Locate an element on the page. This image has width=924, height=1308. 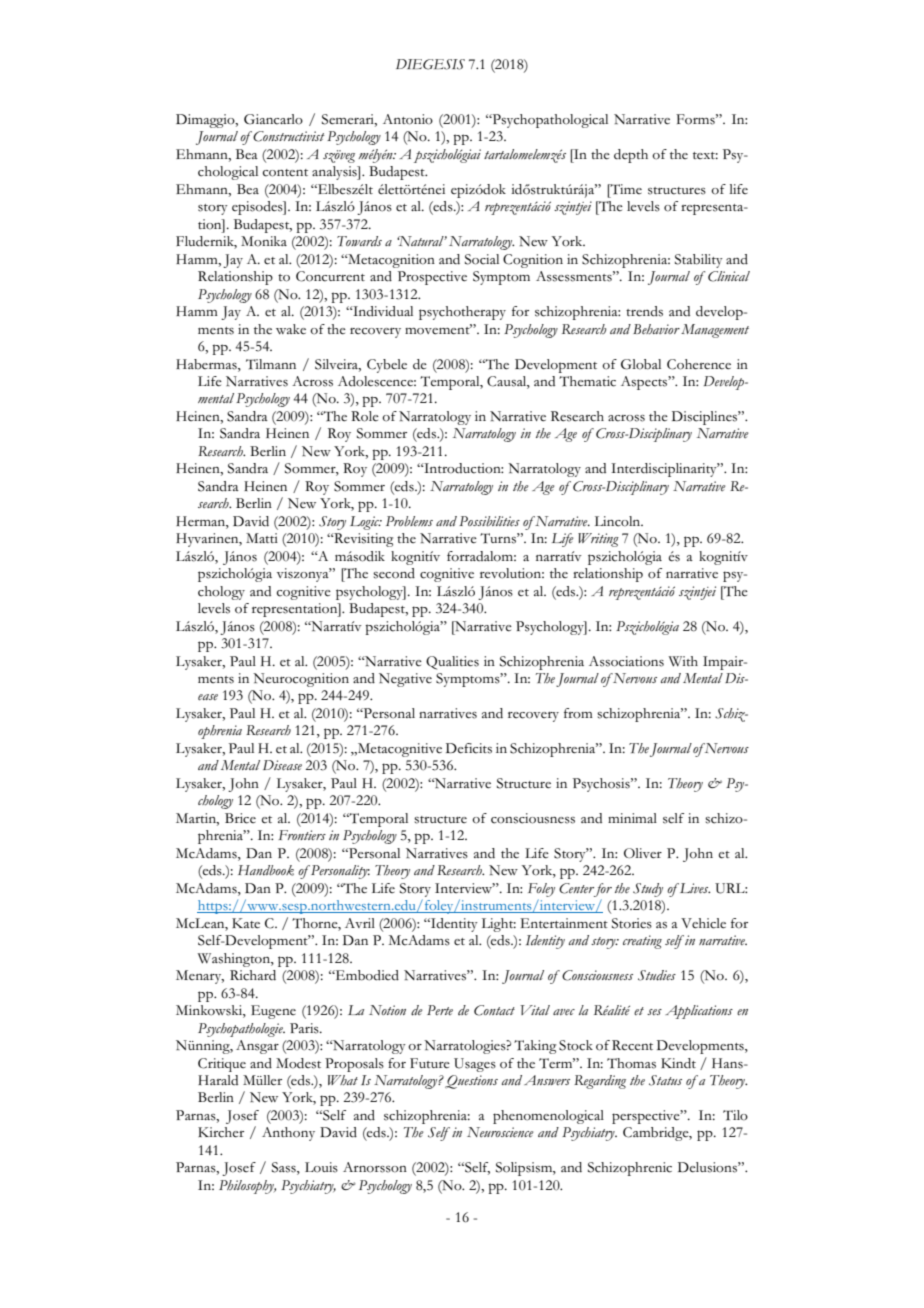
wake is located at coordinates (291, 329).
